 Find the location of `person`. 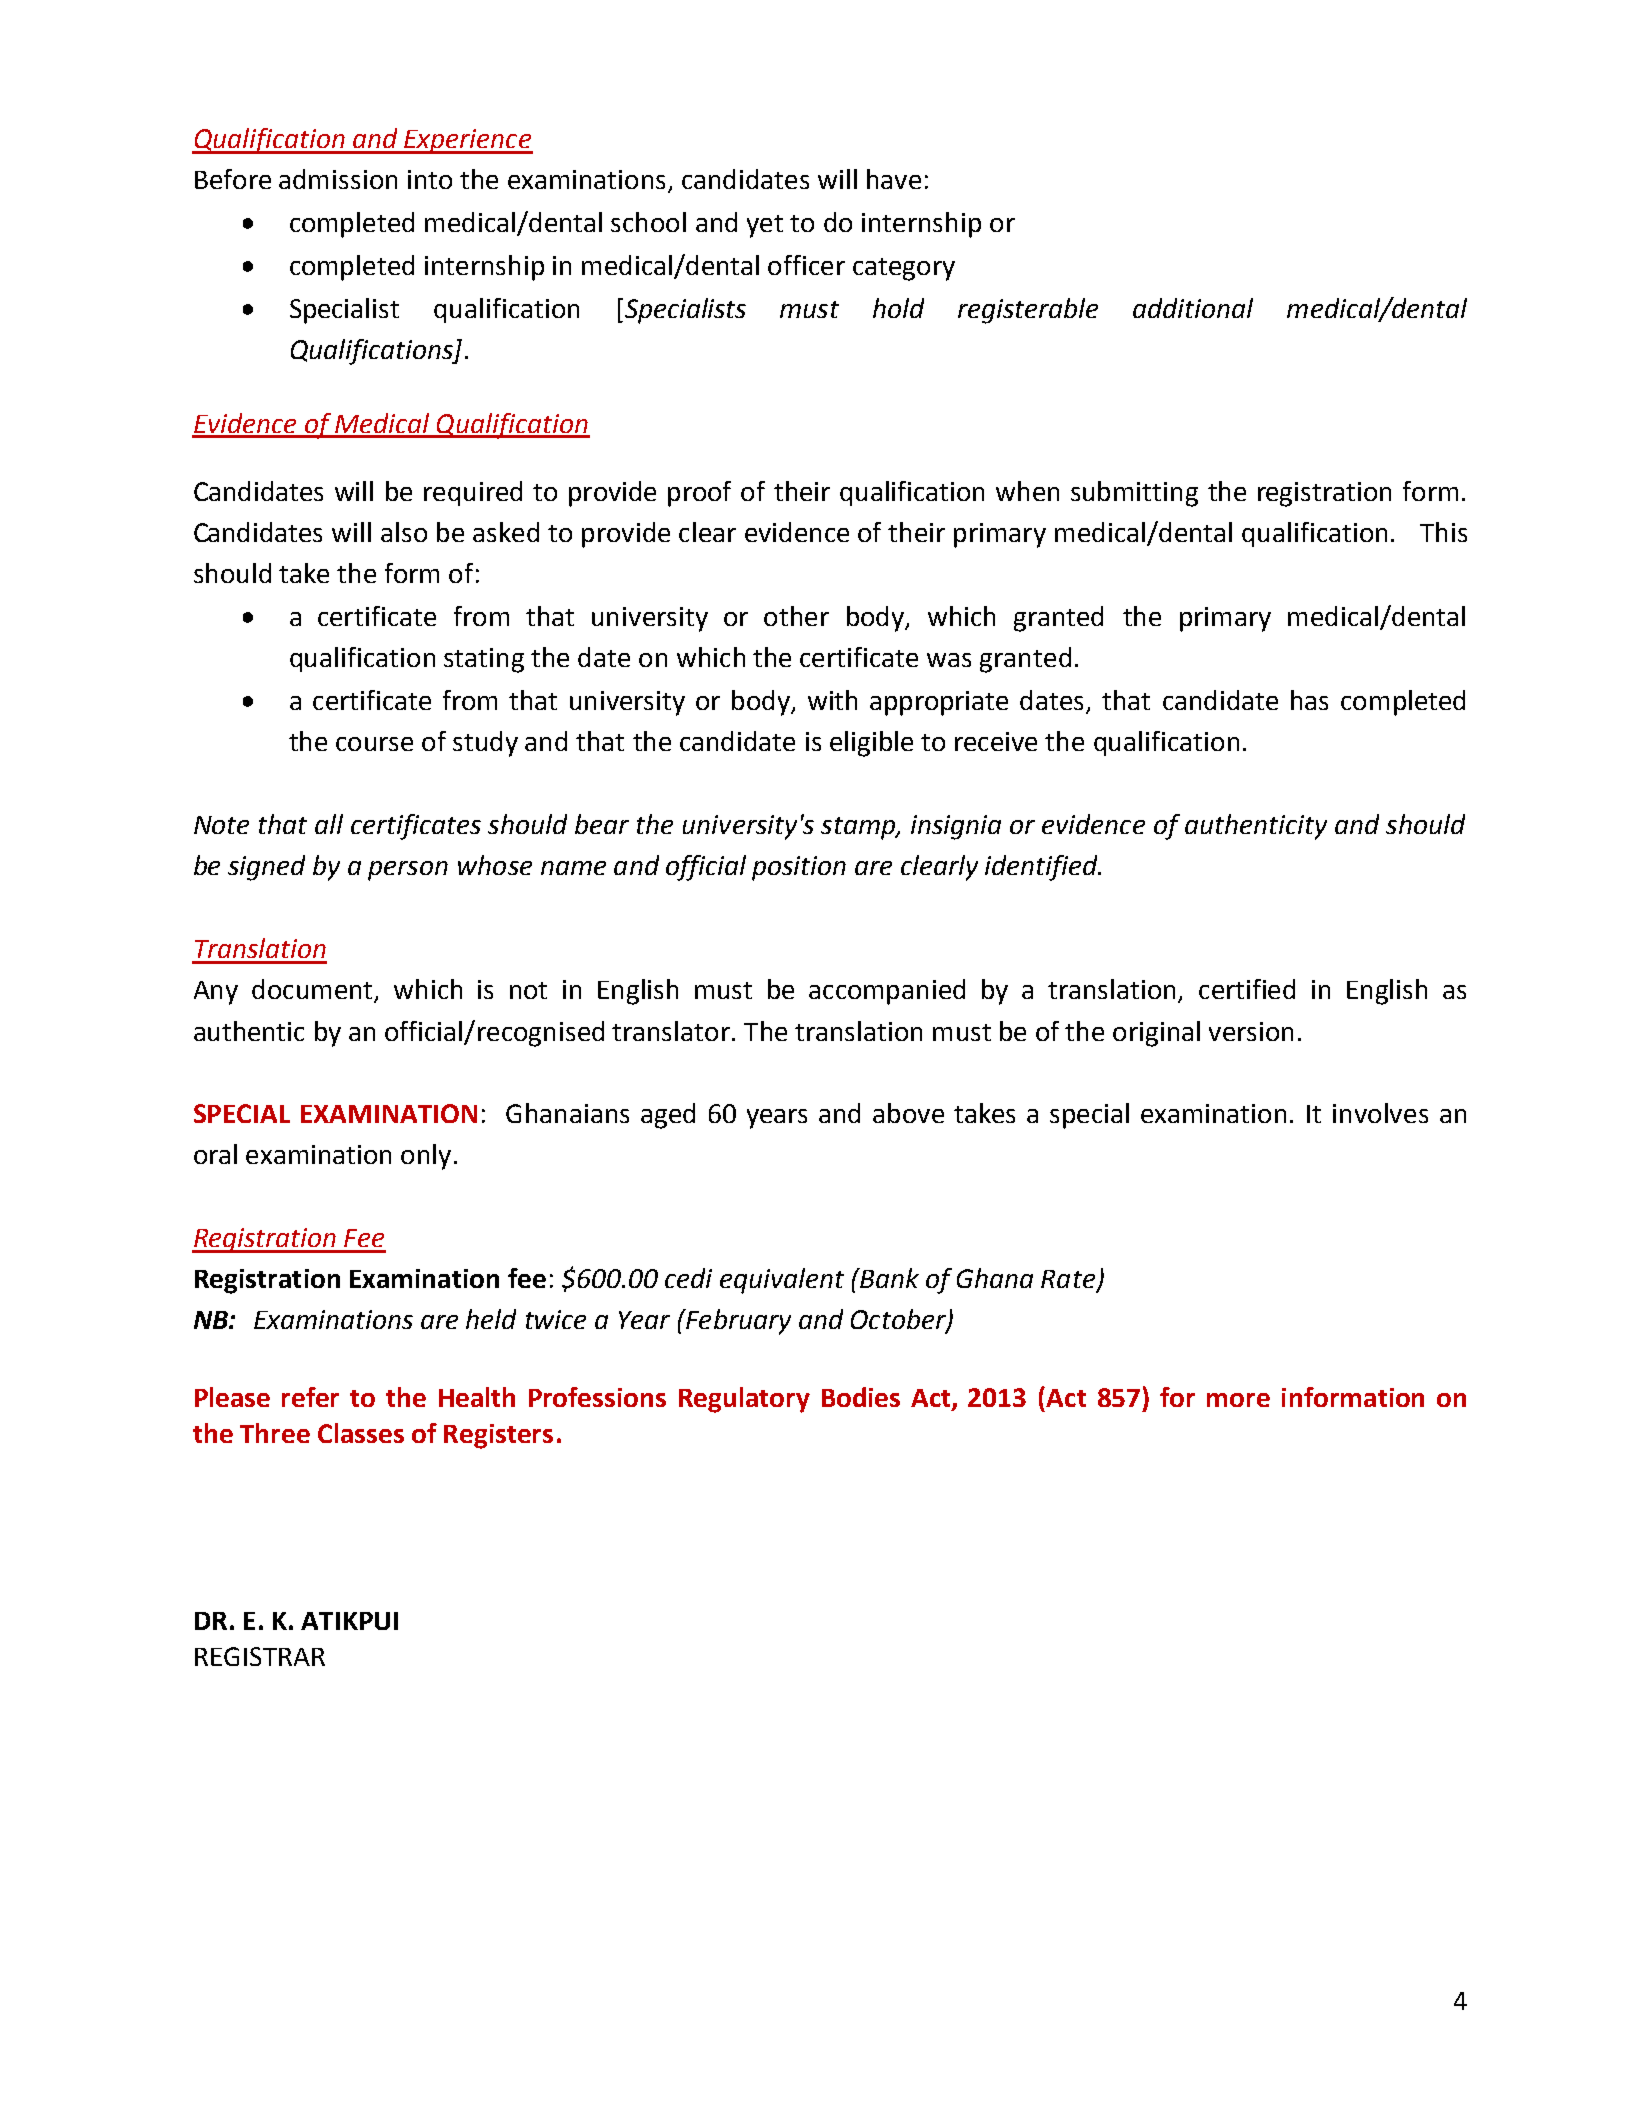

person is located at coordinates (408, 871).
